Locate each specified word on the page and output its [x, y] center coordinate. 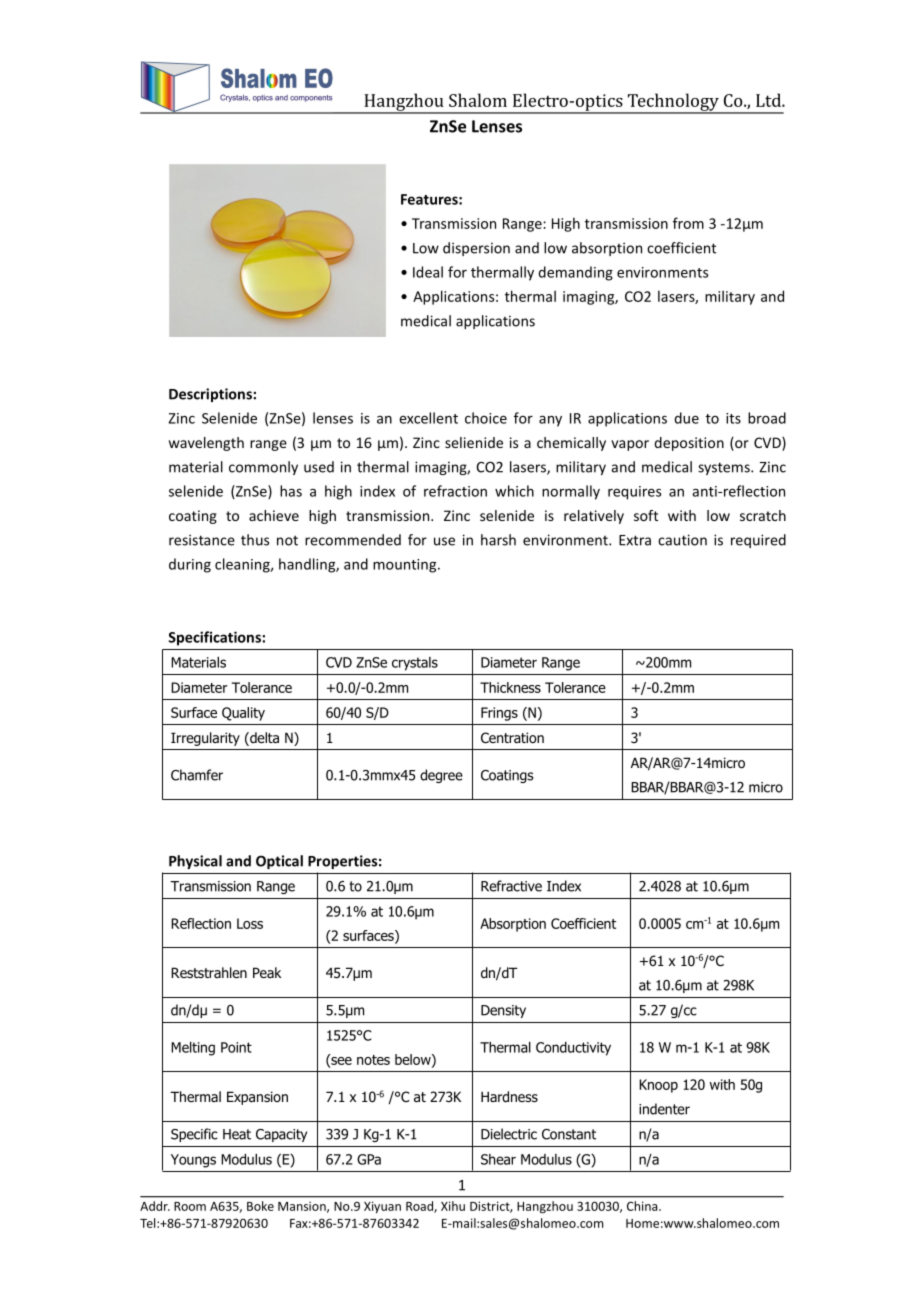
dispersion [476, 249]
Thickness [510, 687]
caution [682, 540]
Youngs [193, 1161]
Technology [673, 103]
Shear [498, 1159]
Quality [243, 714]
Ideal [428, 272]
